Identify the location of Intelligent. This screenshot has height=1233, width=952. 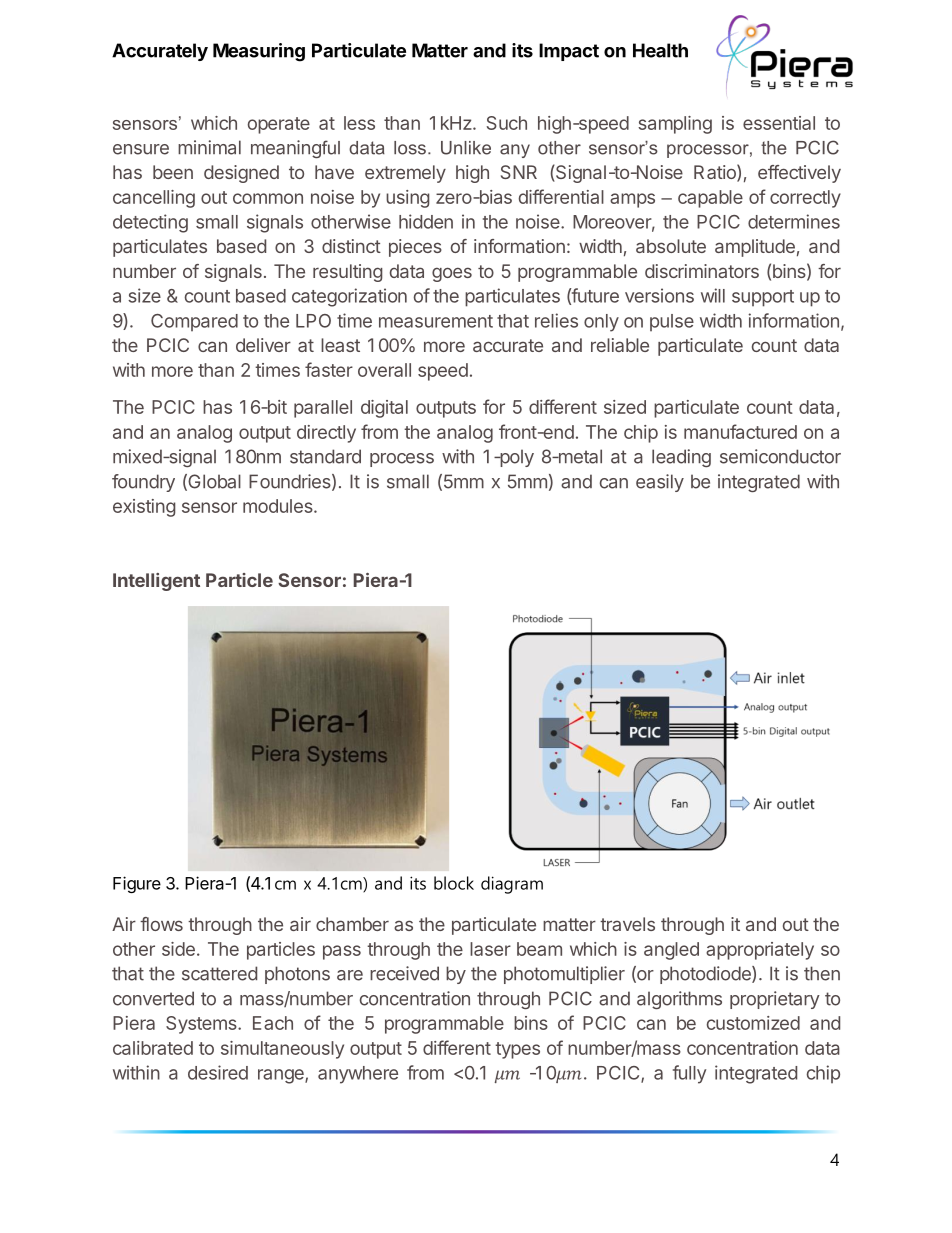
(156, 582).
